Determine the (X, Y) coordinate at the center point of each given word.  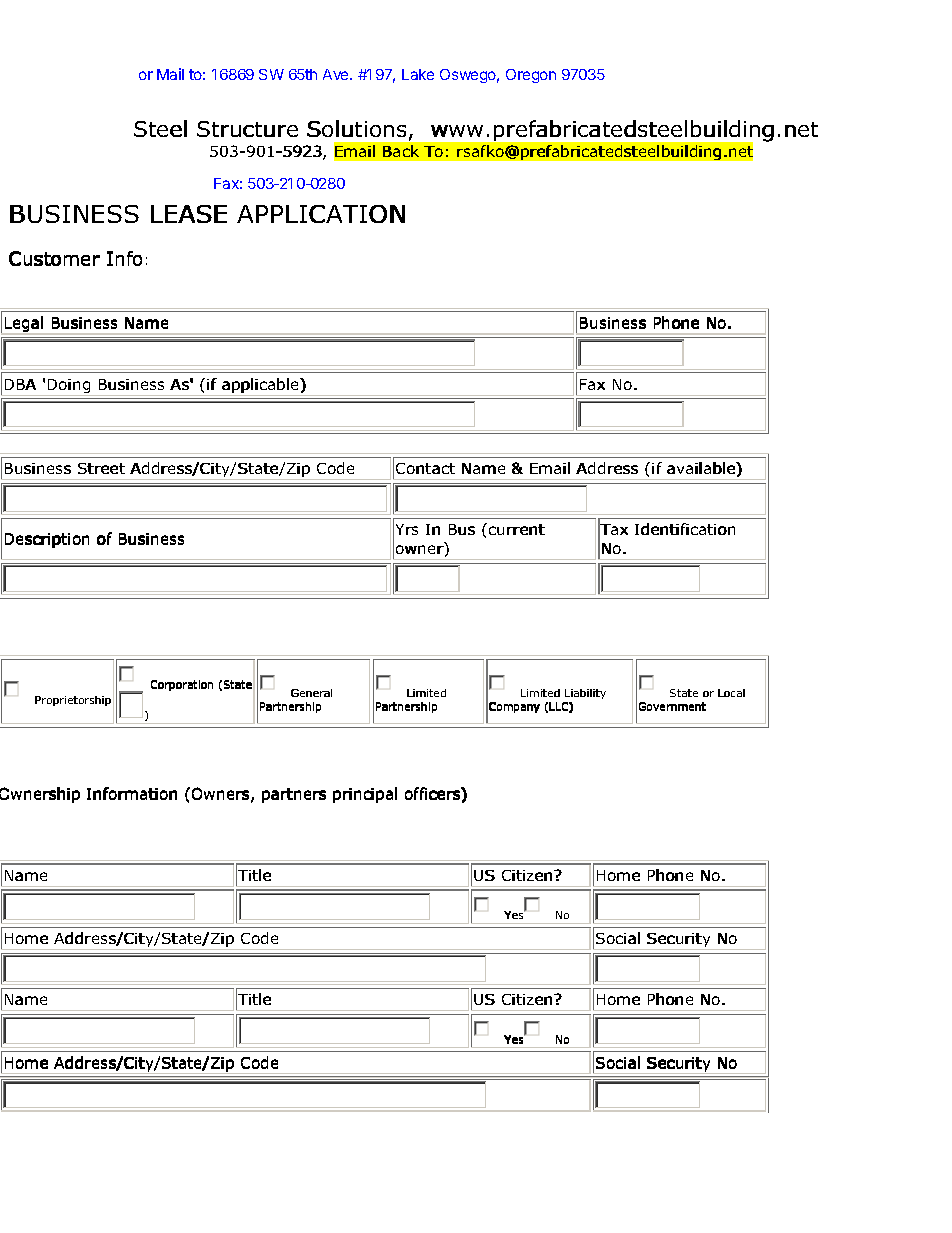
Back (401, 151)
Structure (247, 129)
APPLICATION (321, 214)
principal (365, 795)
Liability (585, 694)
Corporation (182, 685)
